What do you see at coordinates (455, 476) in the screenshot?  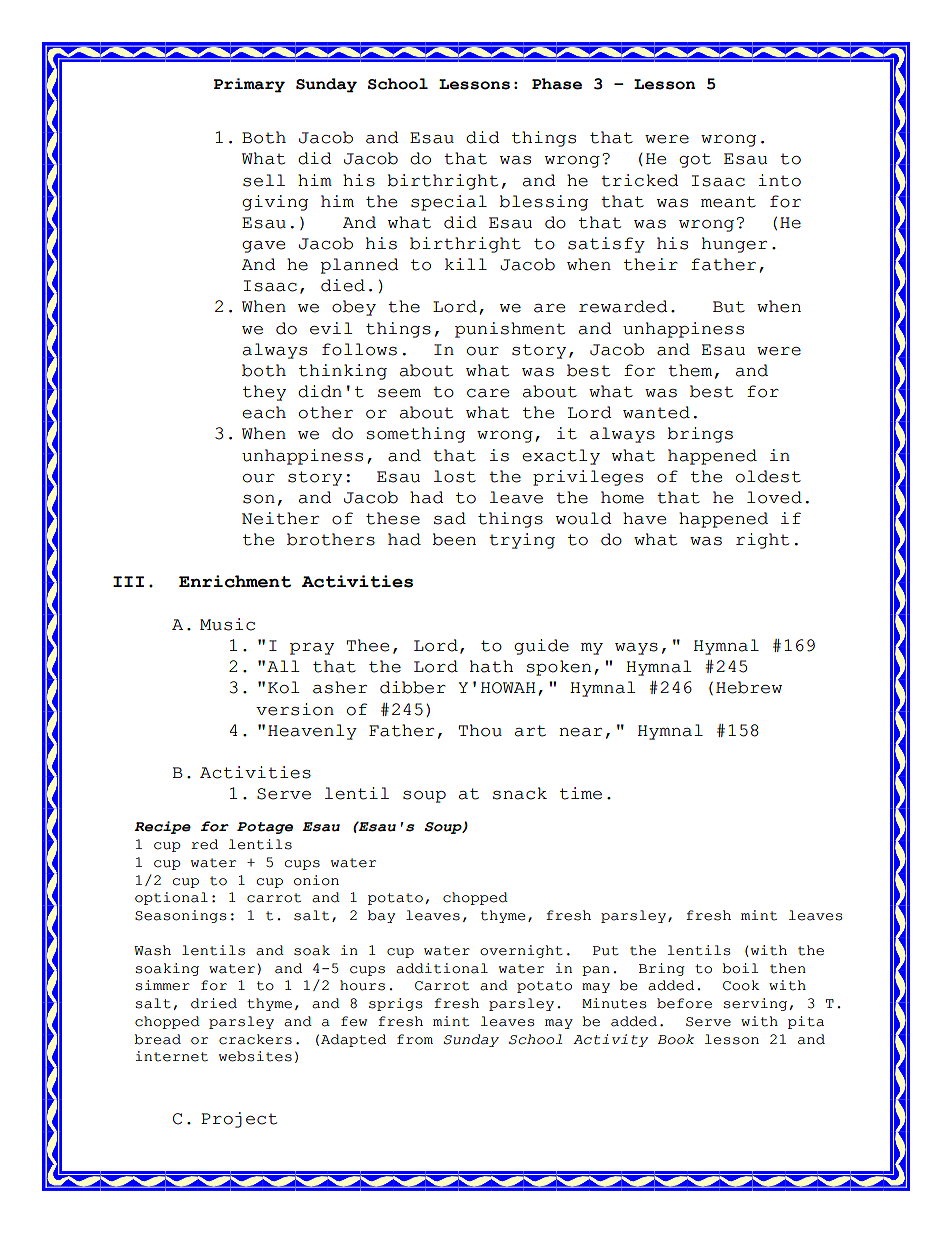 I see `lost` at bounding box center [455, 476].
